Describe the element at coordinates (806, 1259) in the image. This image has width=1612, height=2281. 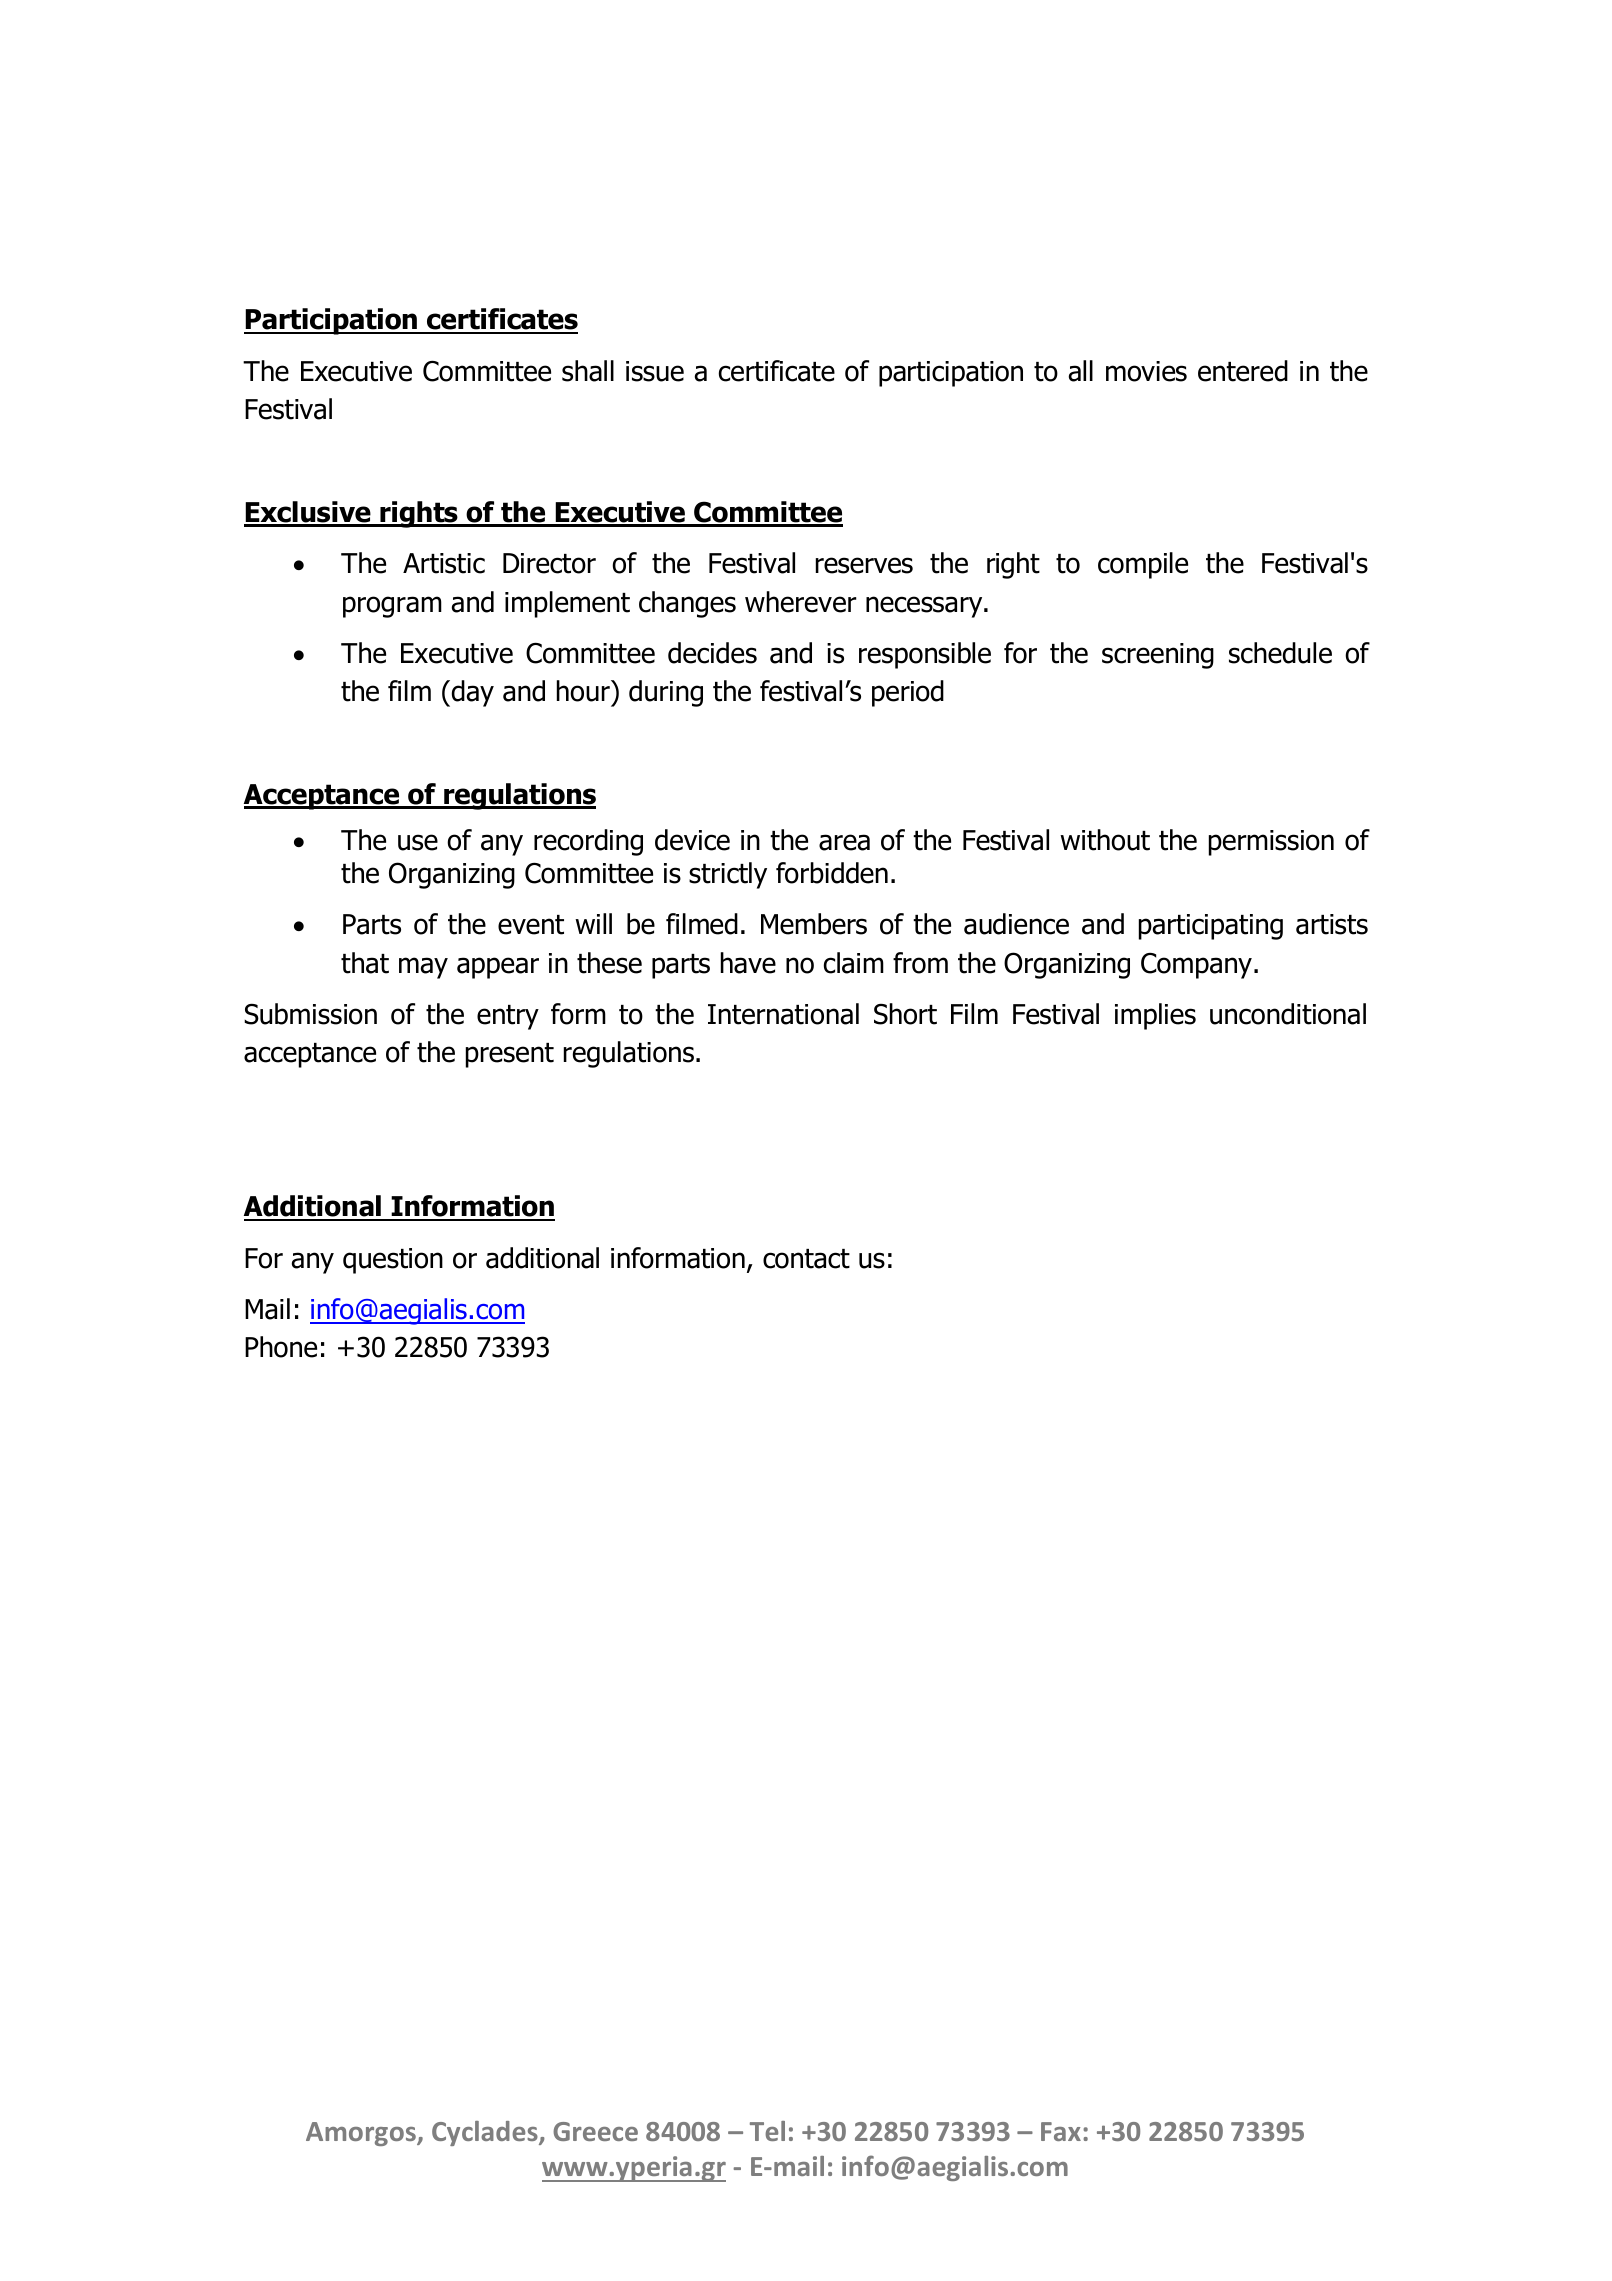
I see `contact` at that location.
